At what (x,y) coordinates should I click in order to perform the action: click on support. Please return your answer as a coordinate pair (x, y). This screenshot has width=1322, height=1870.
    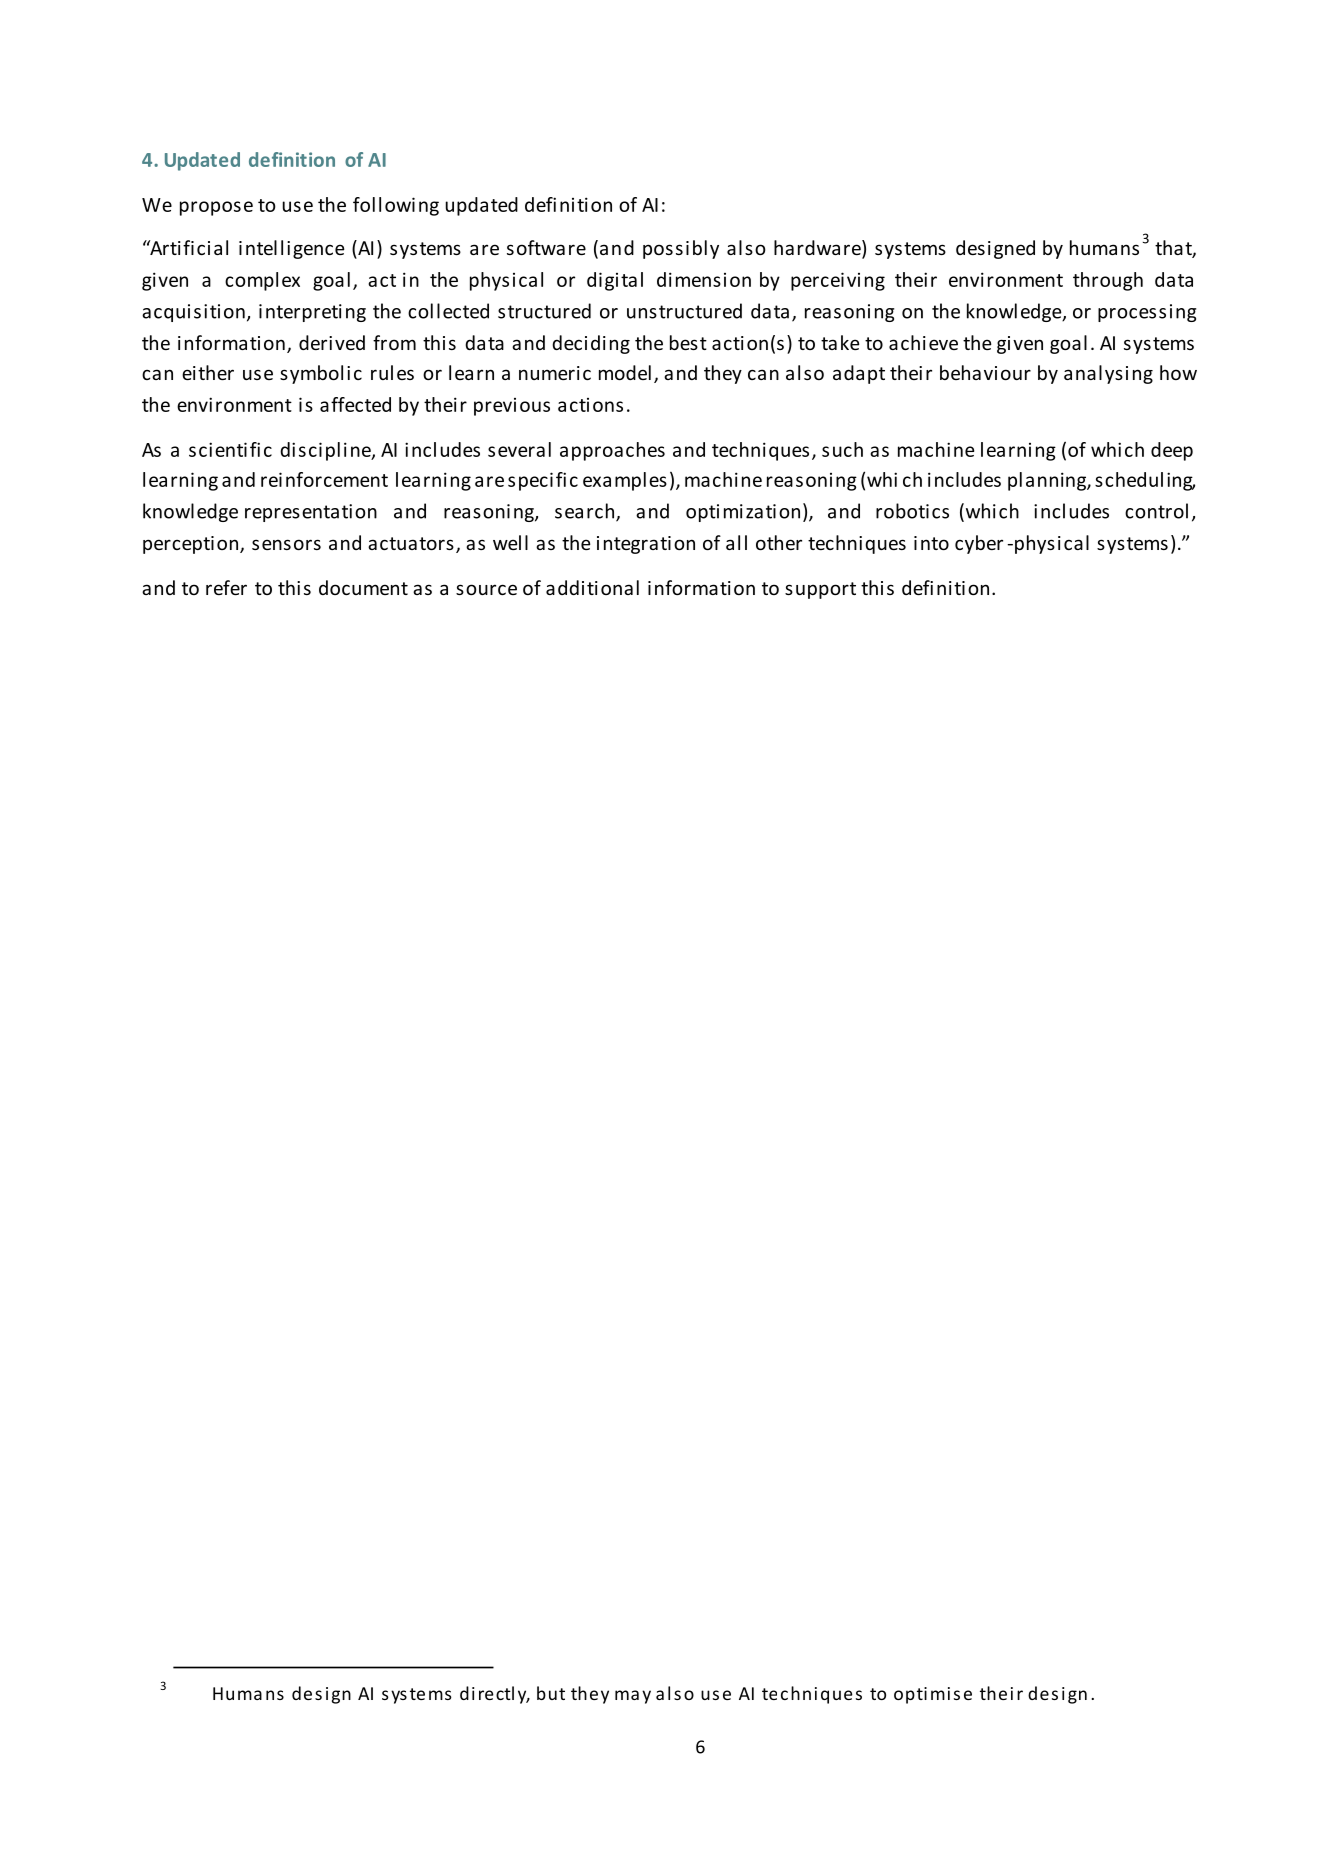
    Looking at the image, I should click on (820, 590).
